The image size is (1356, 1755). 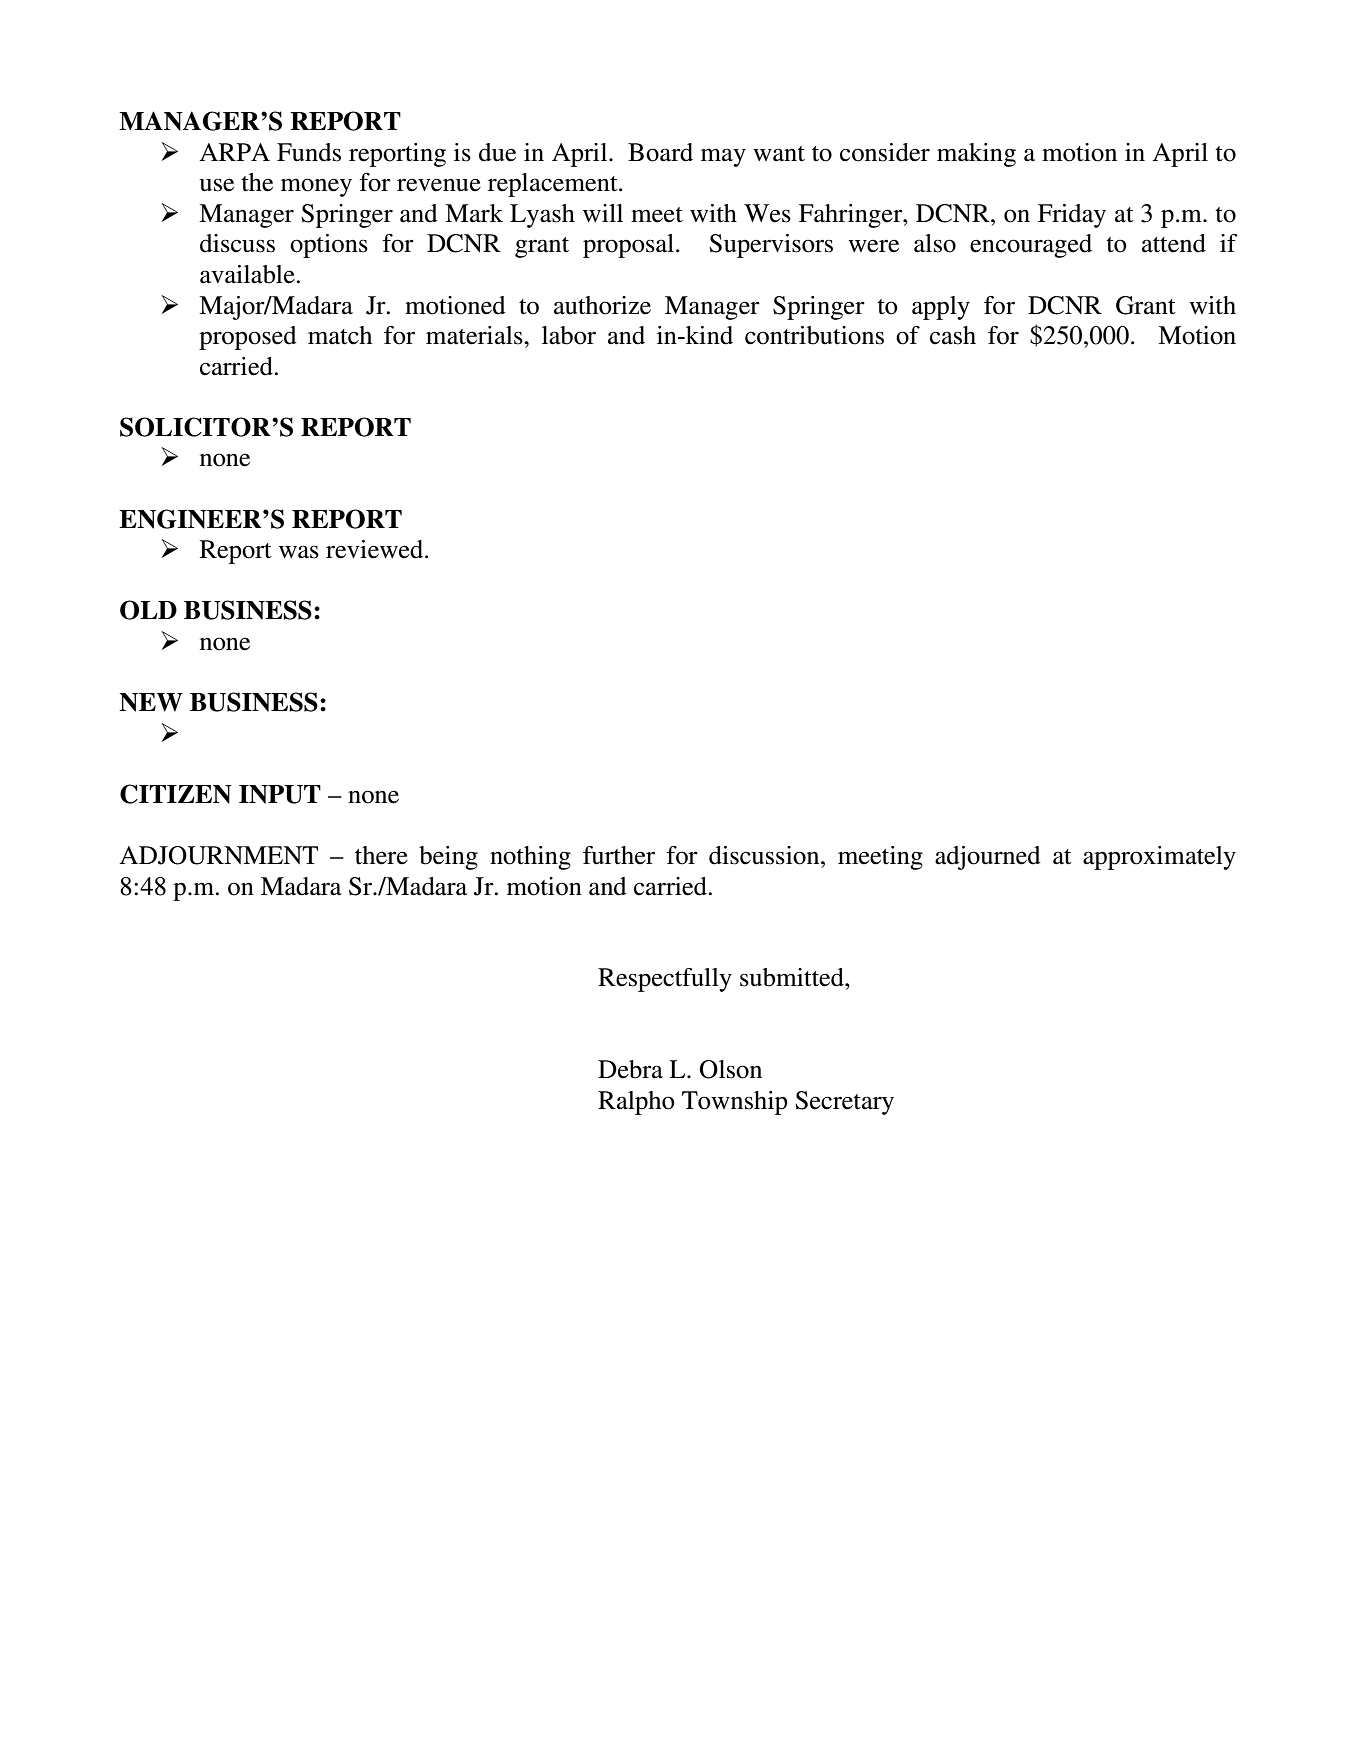 I want to click on Debra, so click(x=630, y=1069).
